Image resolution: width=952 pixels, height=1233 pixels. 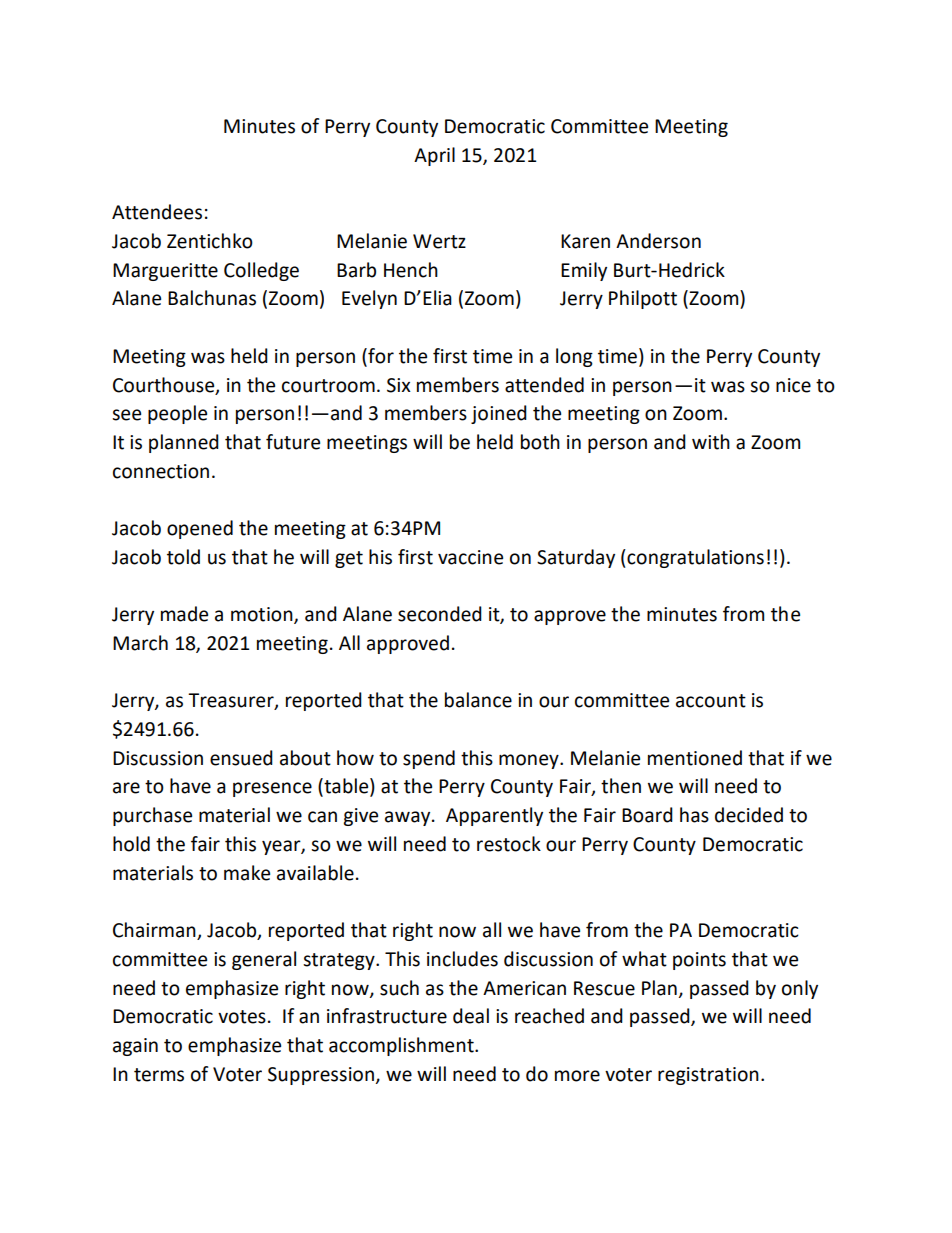 What do you see at coordinates (157, 212) in the screenshot?
I see `Attendees` at bounding box center [157, 212].
